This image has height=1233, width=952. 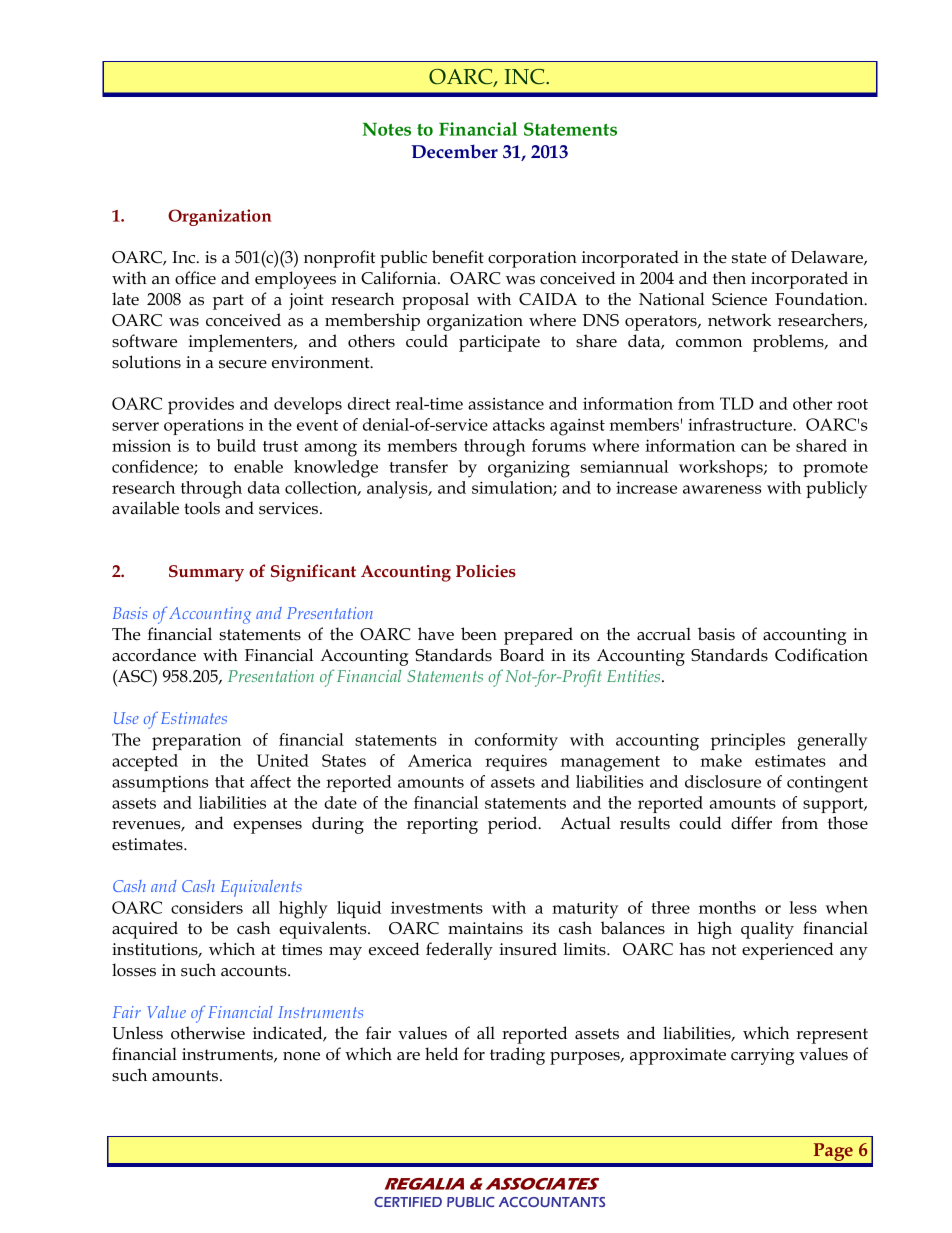 What do you see at coordinates (387, 129) in the image?
I see `Notes` at bounding box center [387, 129].
